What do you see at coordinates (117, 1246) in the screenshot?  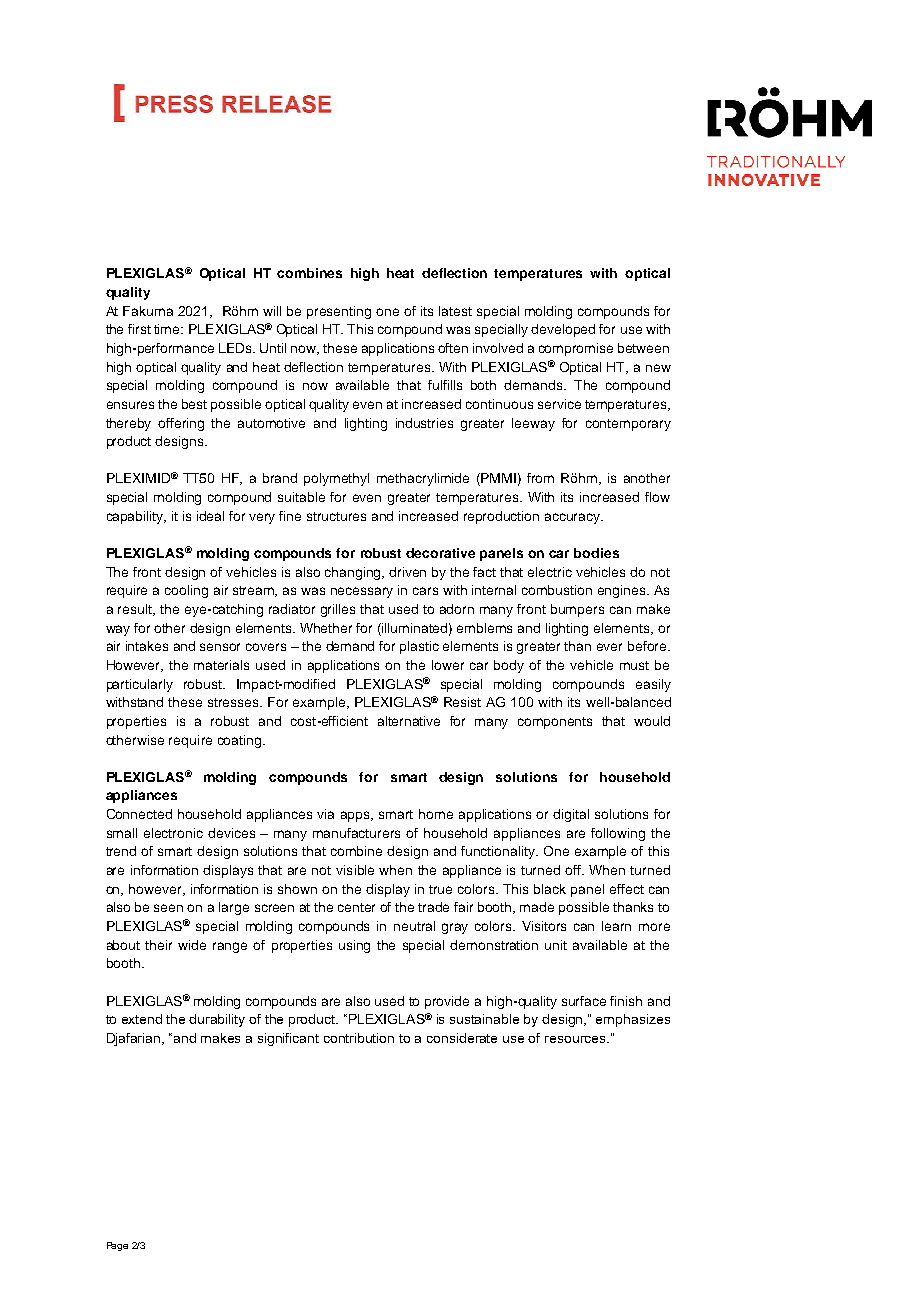 I see `Page` at bounding box center [117, 1246].
